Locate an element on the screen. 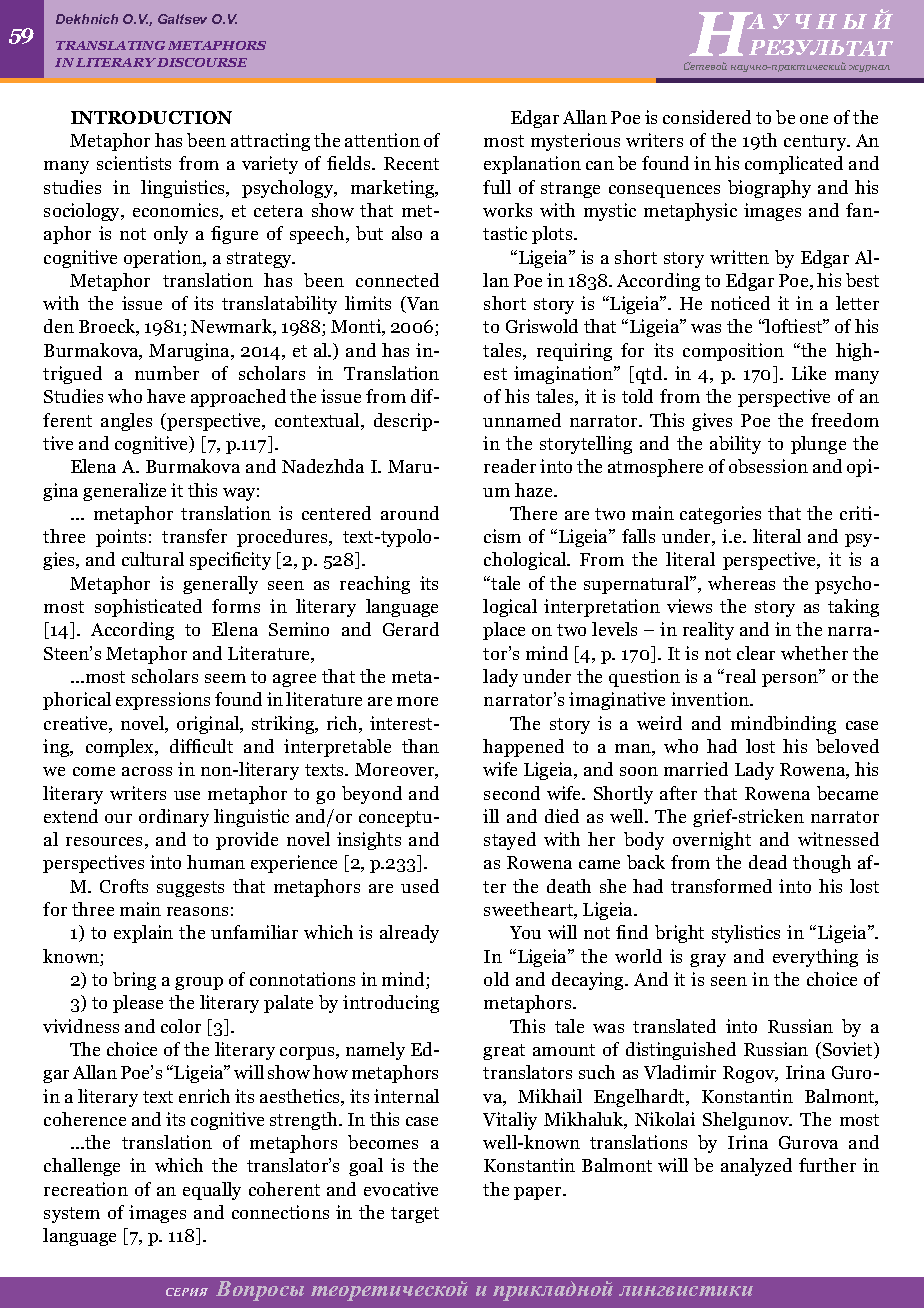  attention is located at coordinates (382, 140).
